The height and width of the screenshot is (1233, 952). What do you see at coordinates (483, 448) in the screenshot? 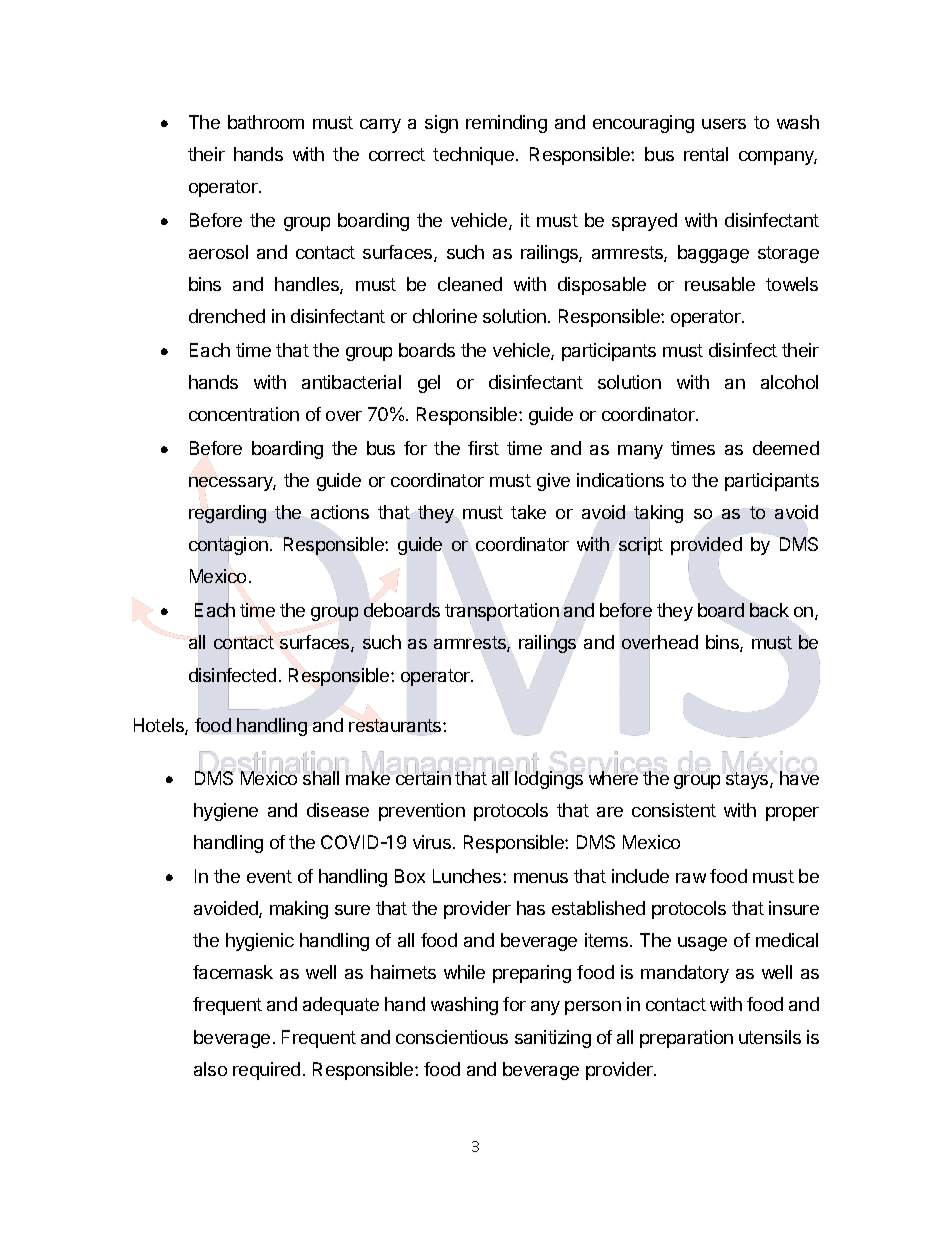
I see `first` at bounding box center [483, 448].
